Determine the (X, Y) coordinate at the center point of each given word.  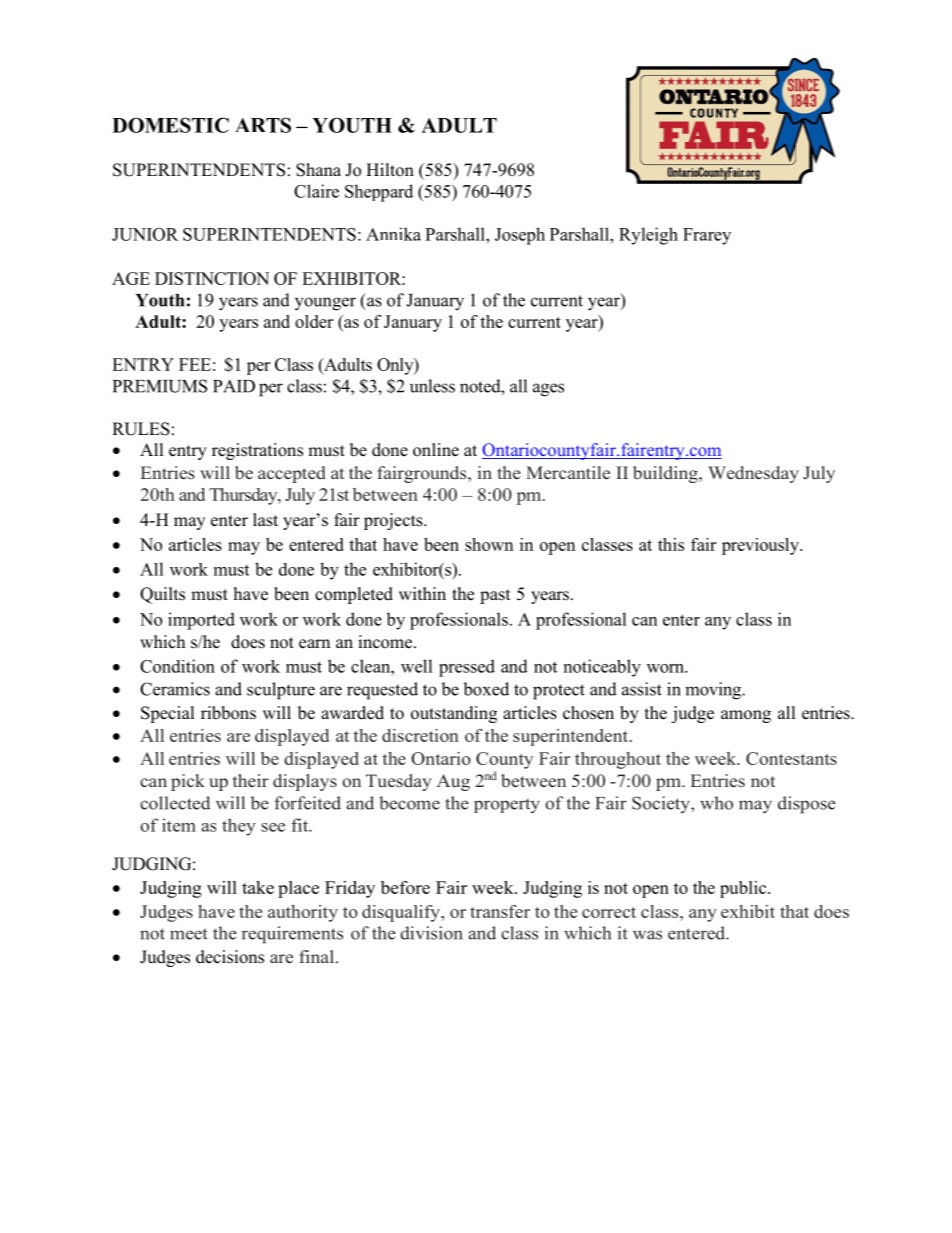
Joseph (520, 236)
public (744, 889)
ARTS (263, 125)
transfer (500, 911)
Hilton (390, 170)
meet (189, 934)
